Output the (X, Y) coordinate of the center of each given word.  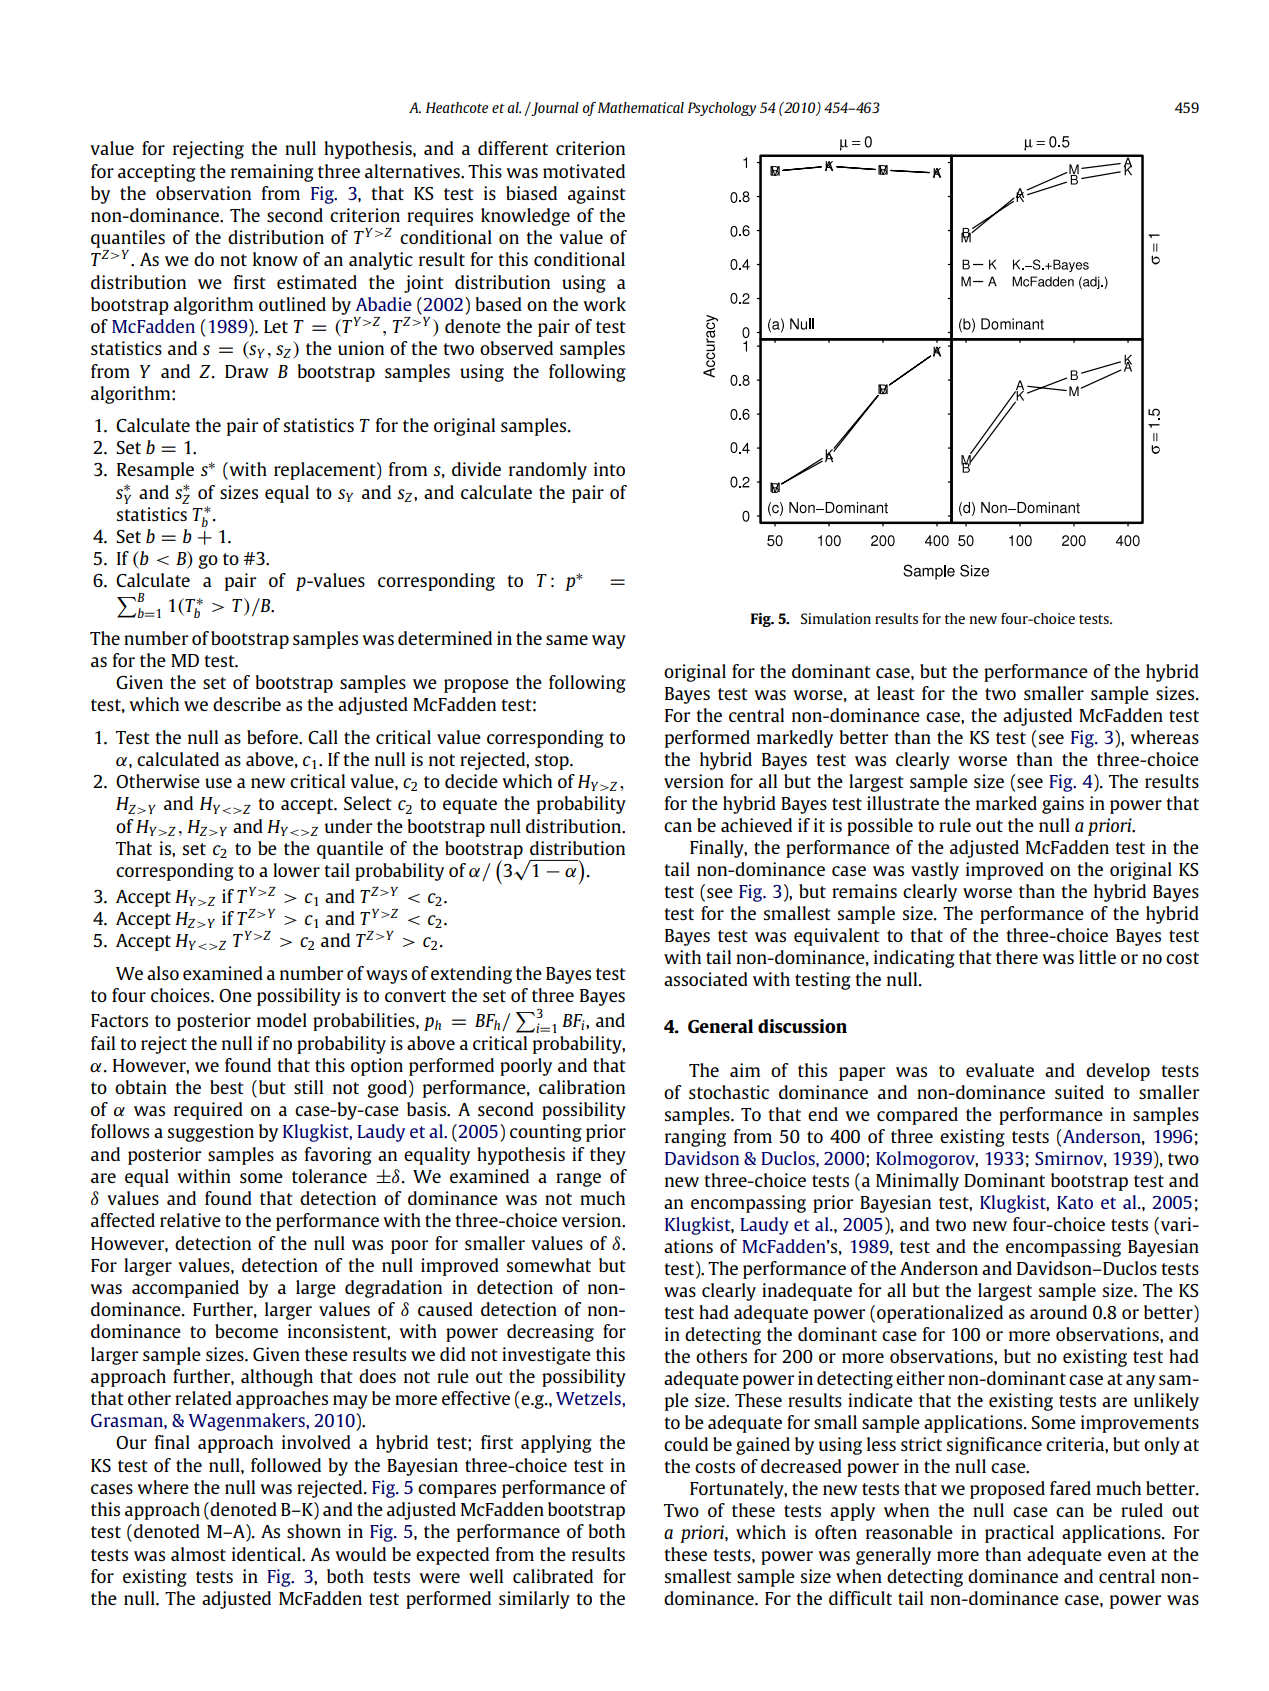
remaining (272, 173)
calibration (582, 1087)
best (227, 1087)
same (567, 640)
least (896, 693)
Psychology (722, 109)
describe (247, 704)
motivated (584, 171)
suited (1079, 1092)
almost (198, 1554)
